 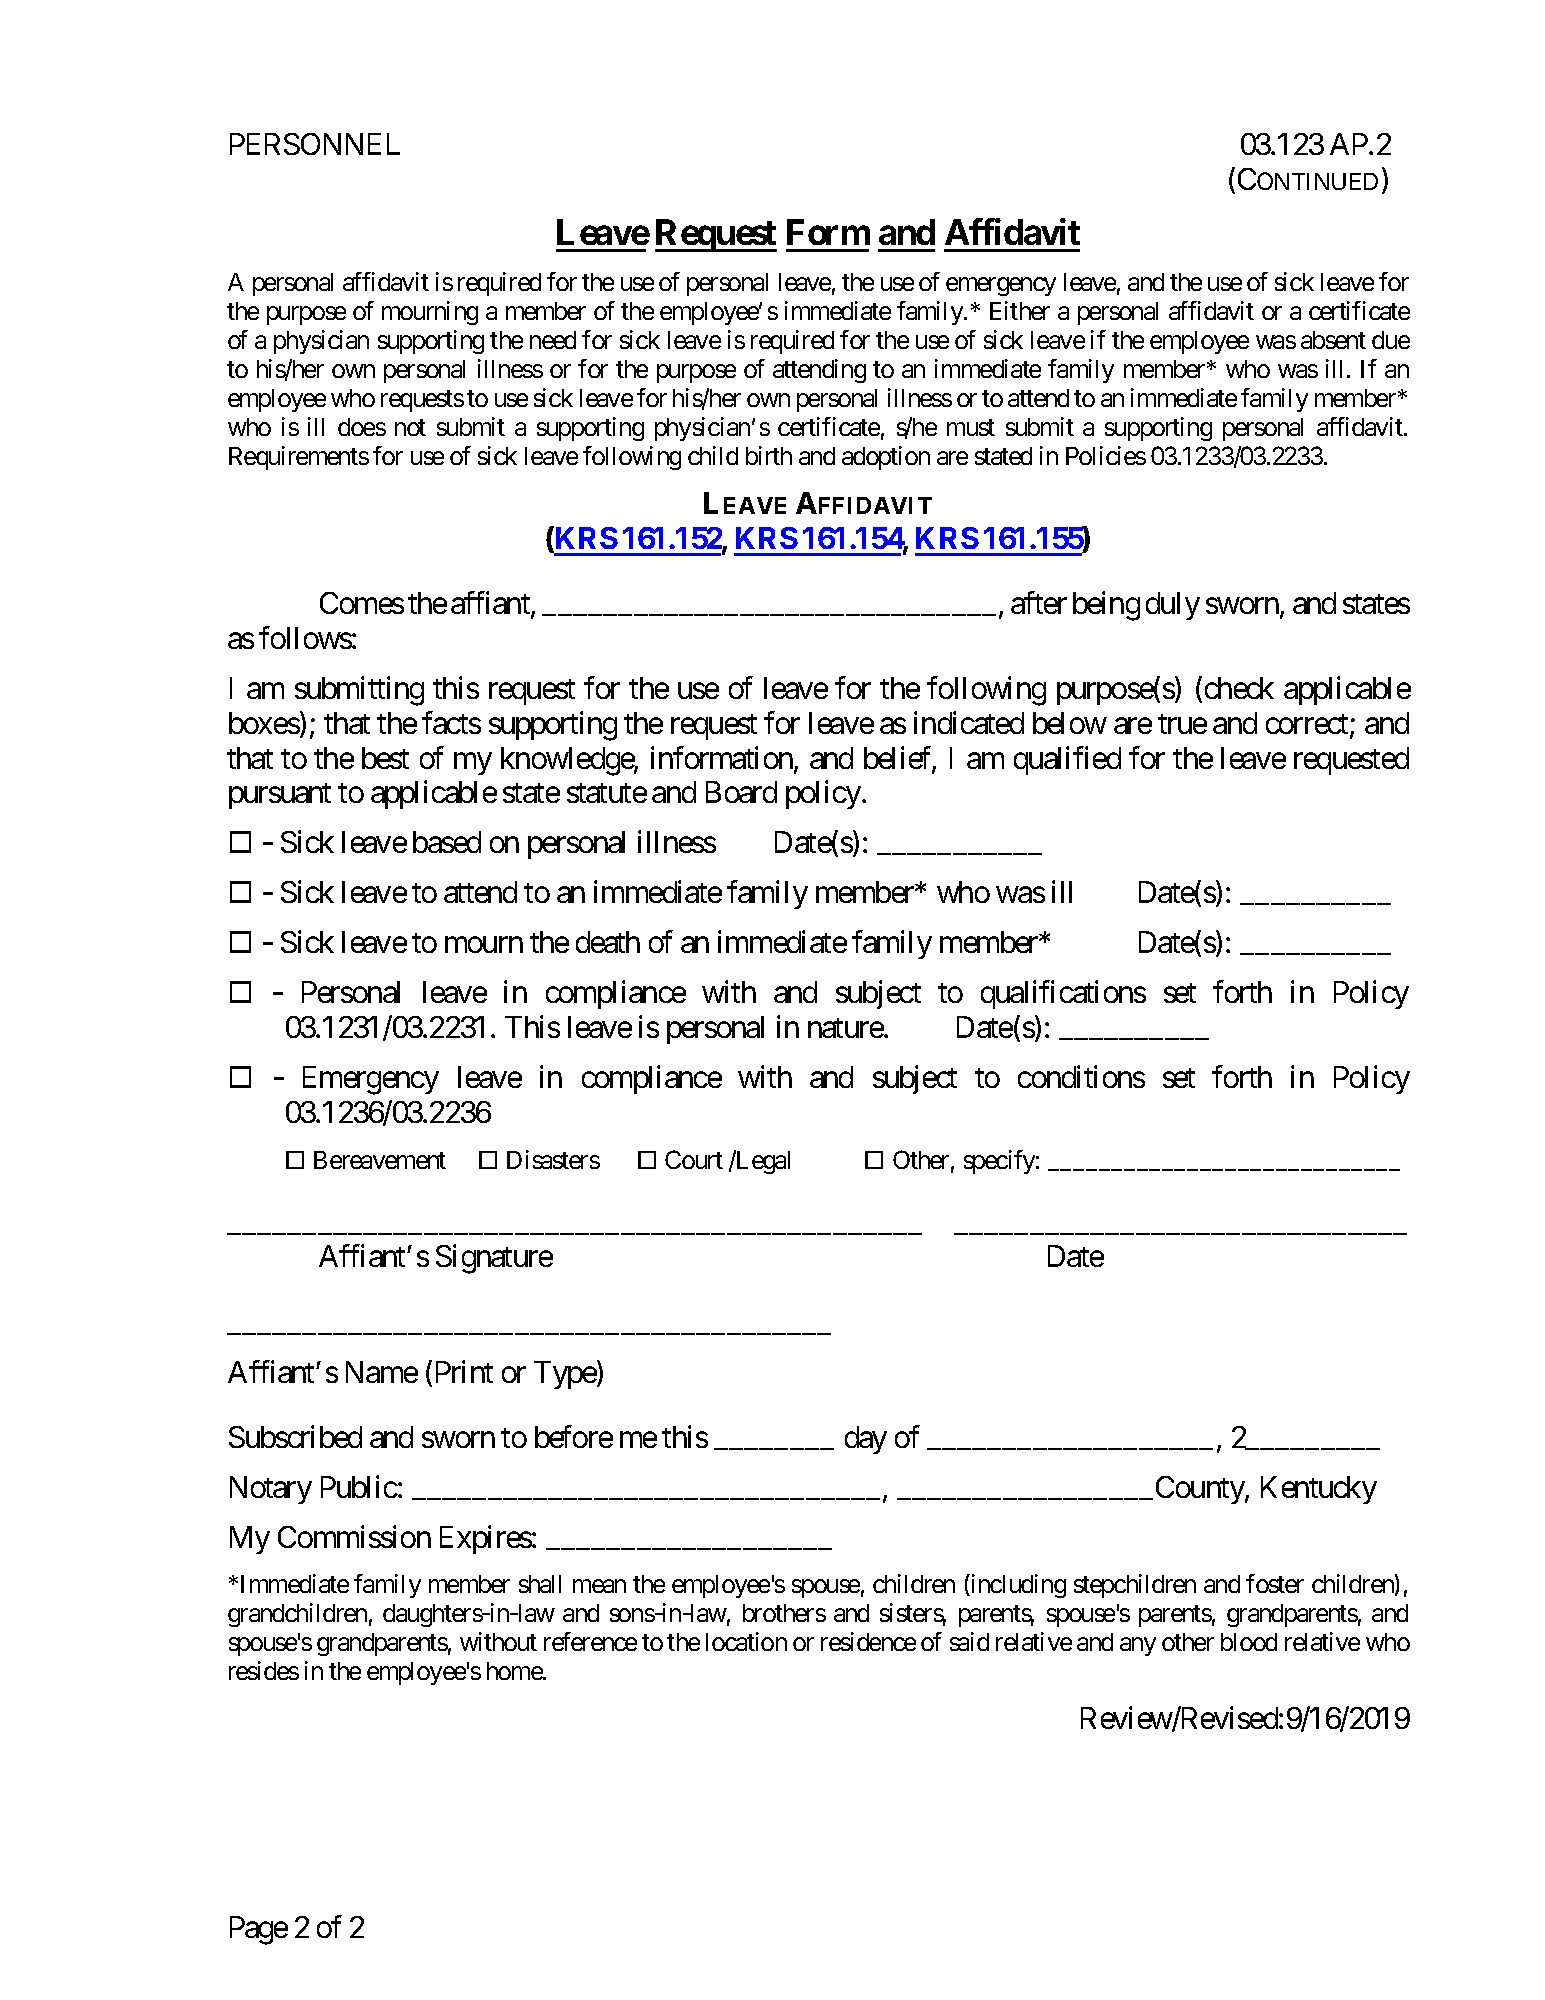 What do you see at coordinates (769, 455) in the image?
I see `birth` at bounding box center [769, 455].
